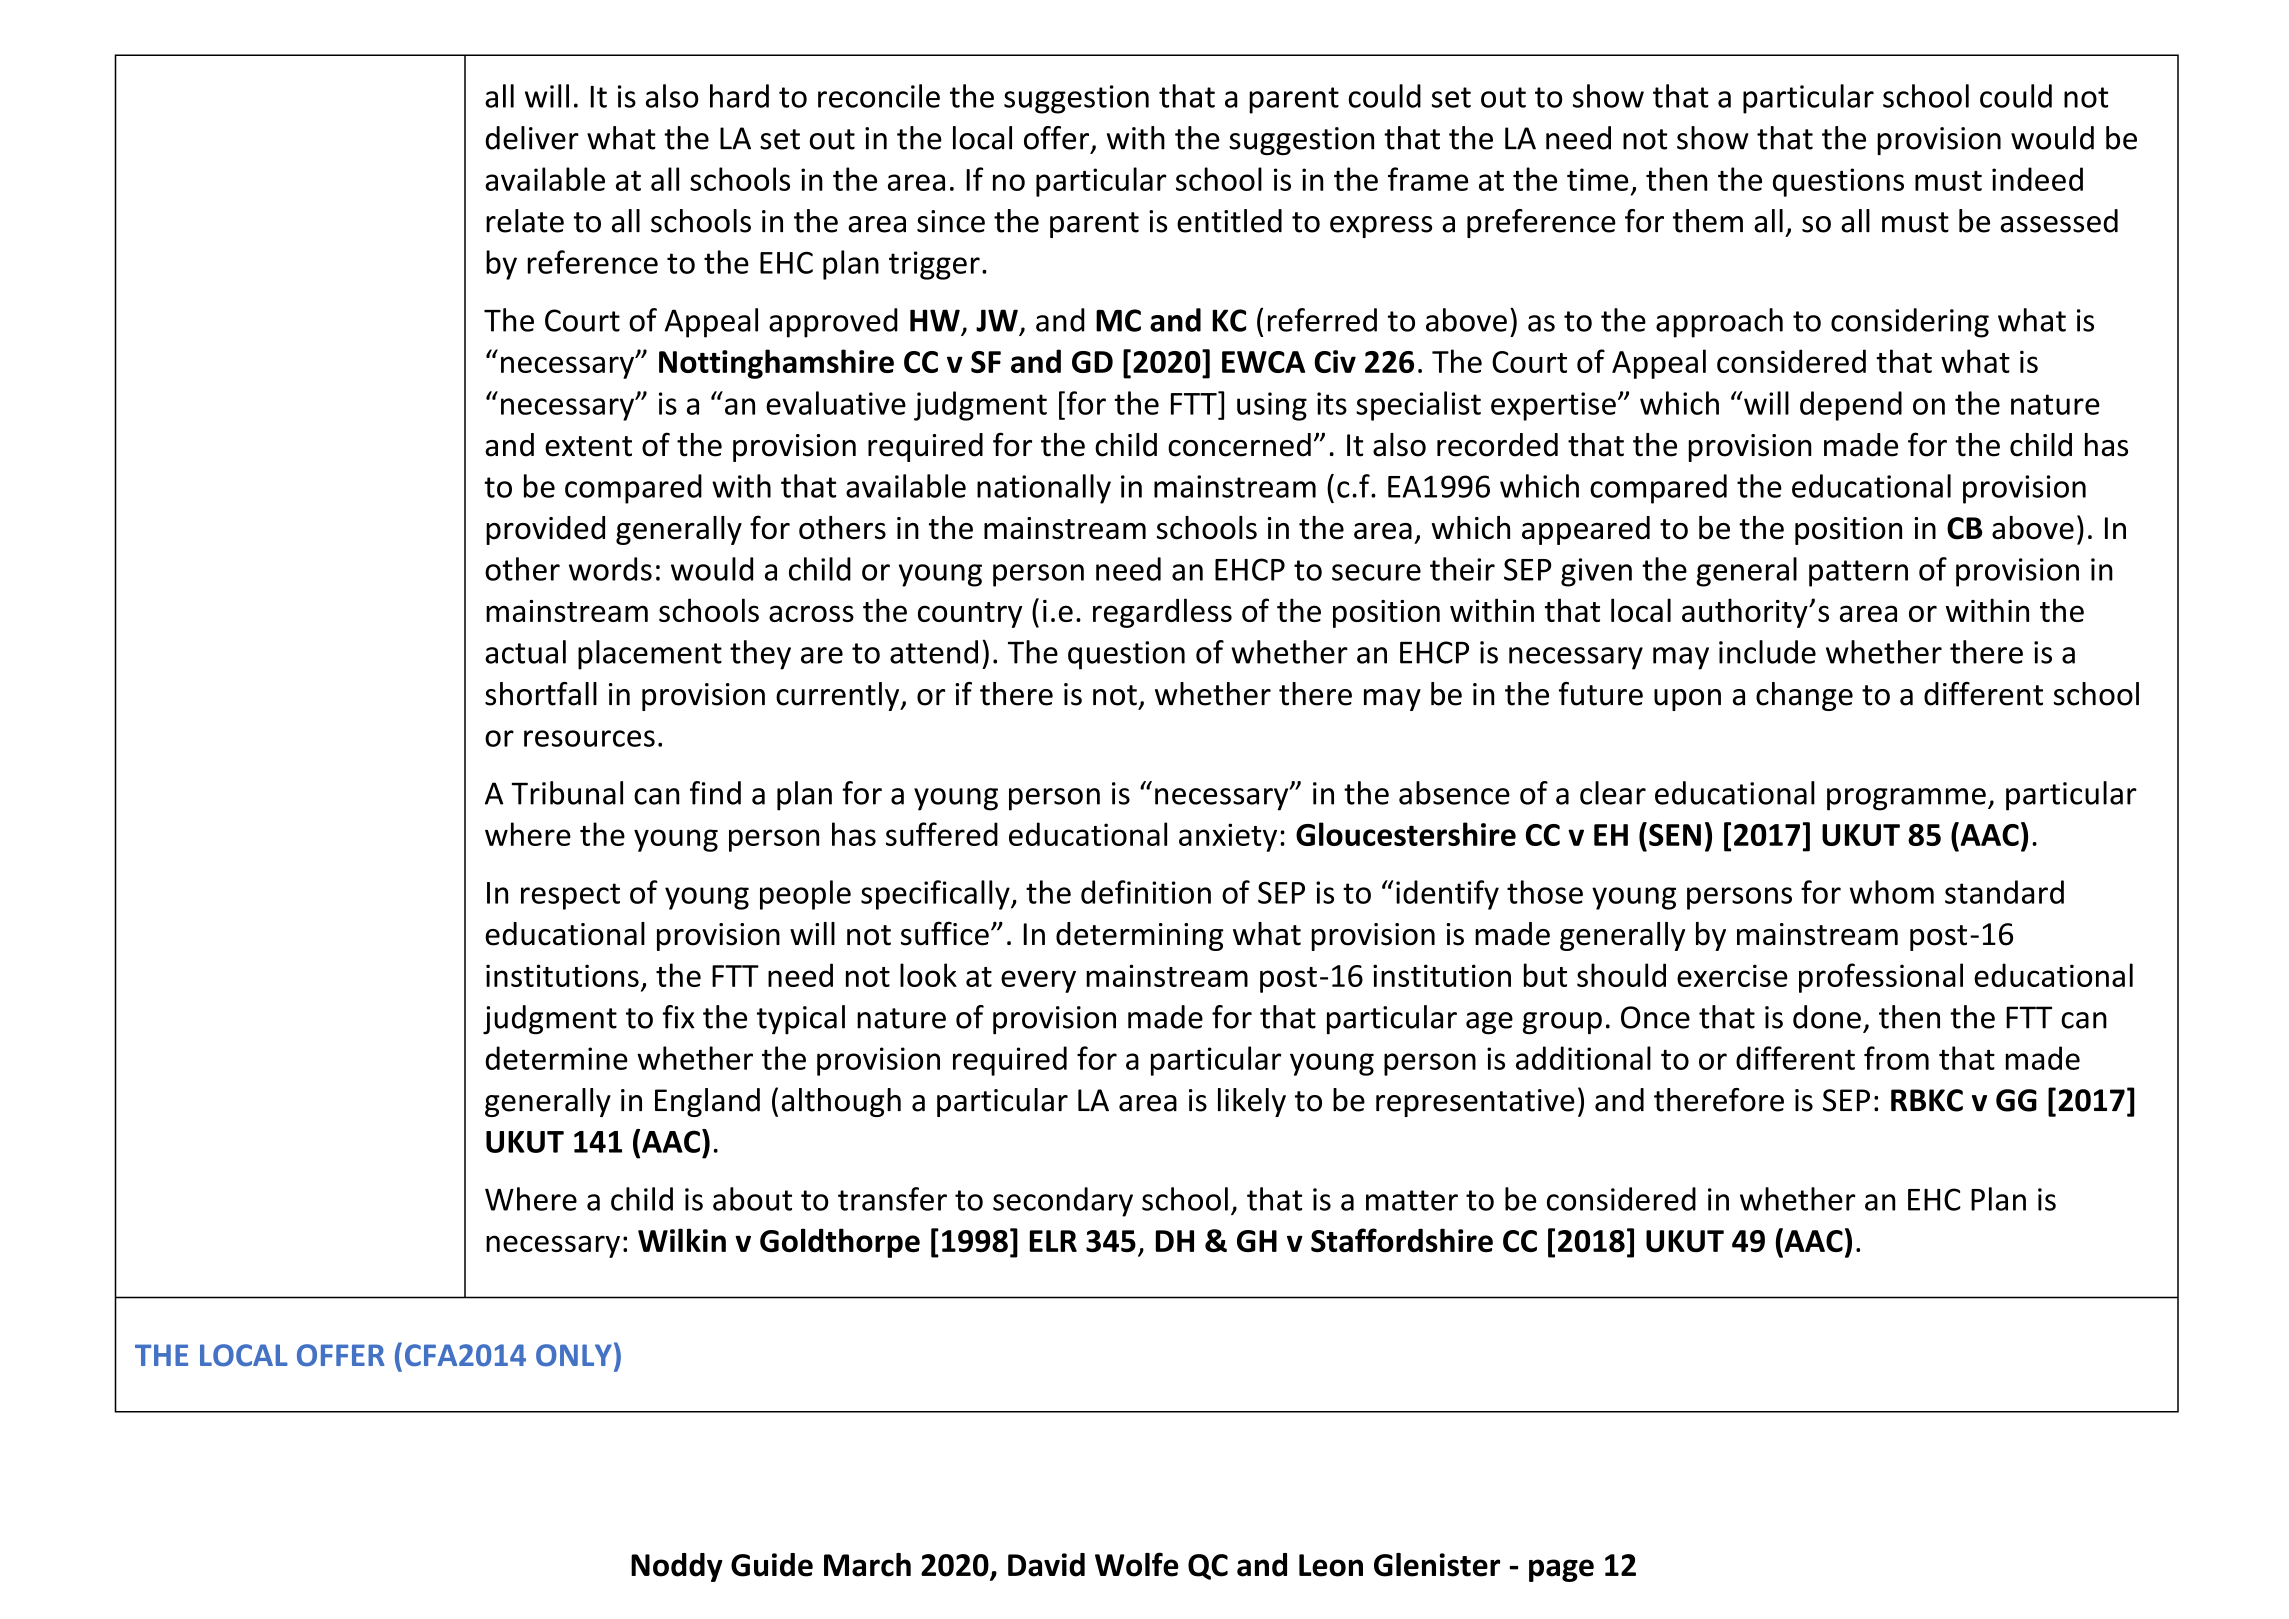 The width and height of the screenshot is (2289, 1619). What do you see at coordinates (1561, 1570) in the screenshot?
I see `page` at bounding box center [1561, 1570].
